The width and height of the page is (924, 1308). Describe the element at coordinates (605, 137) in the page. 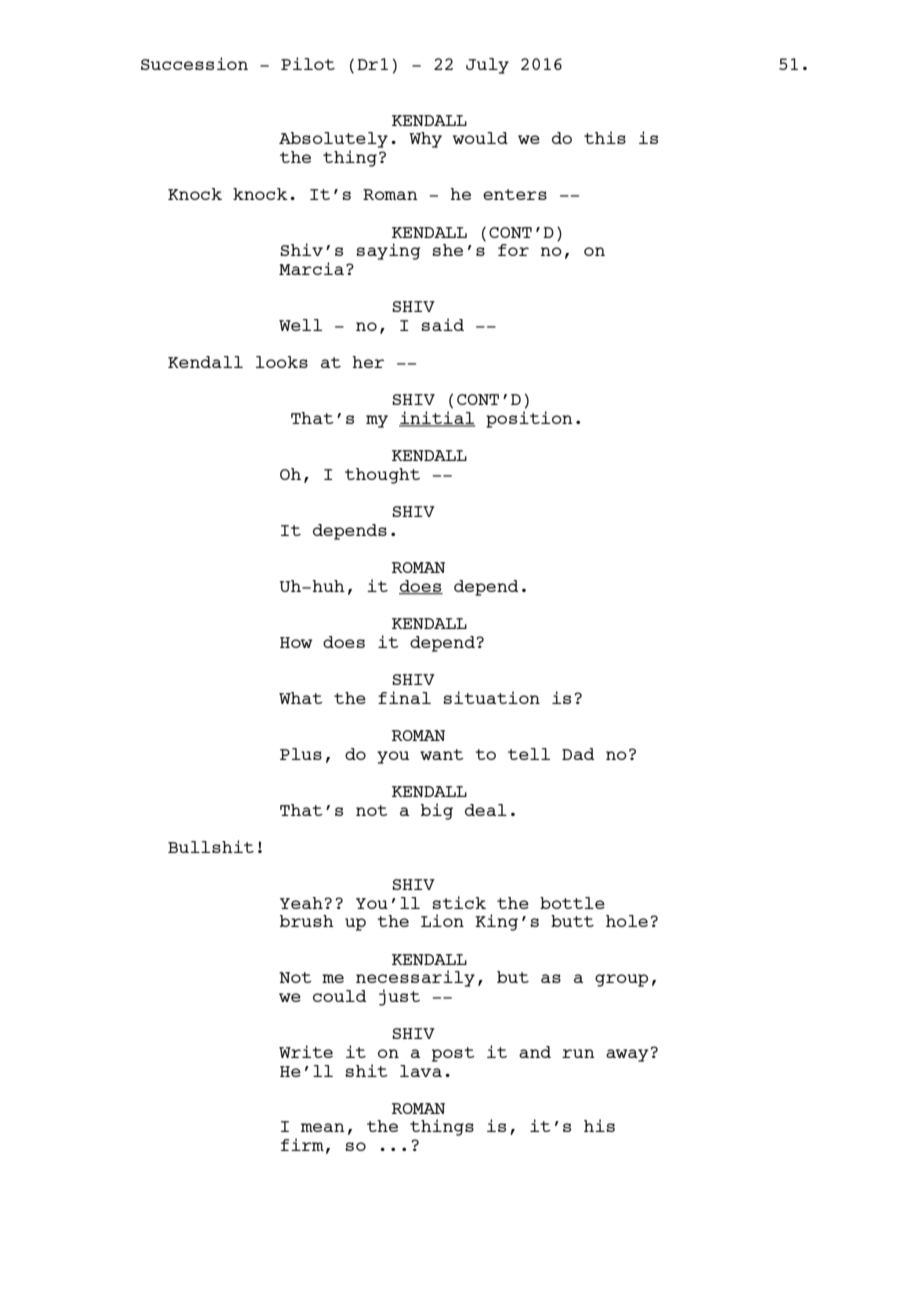

I see `this` at that location.
